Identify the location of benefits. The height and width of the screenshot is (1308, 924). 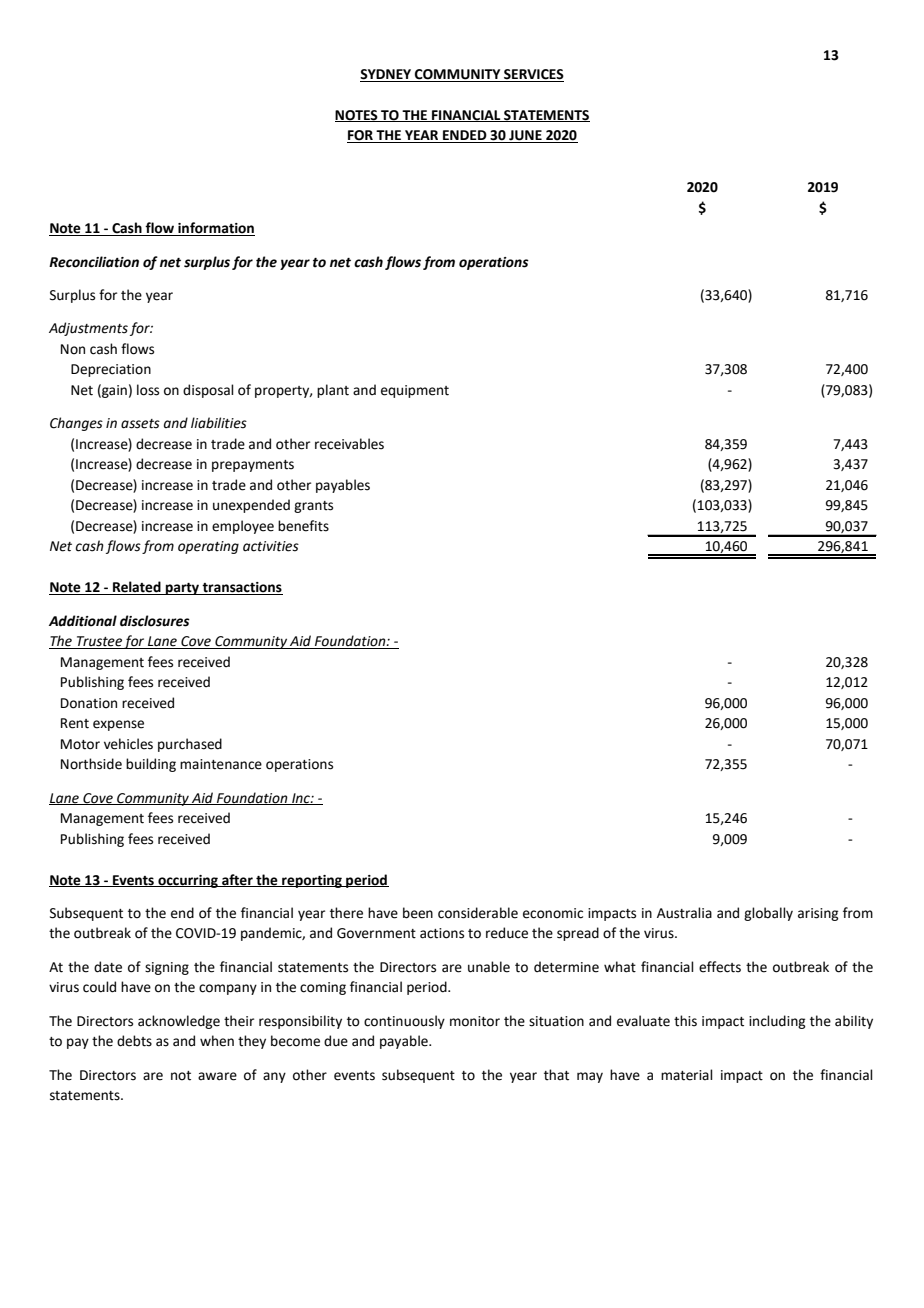
(303, 526).
